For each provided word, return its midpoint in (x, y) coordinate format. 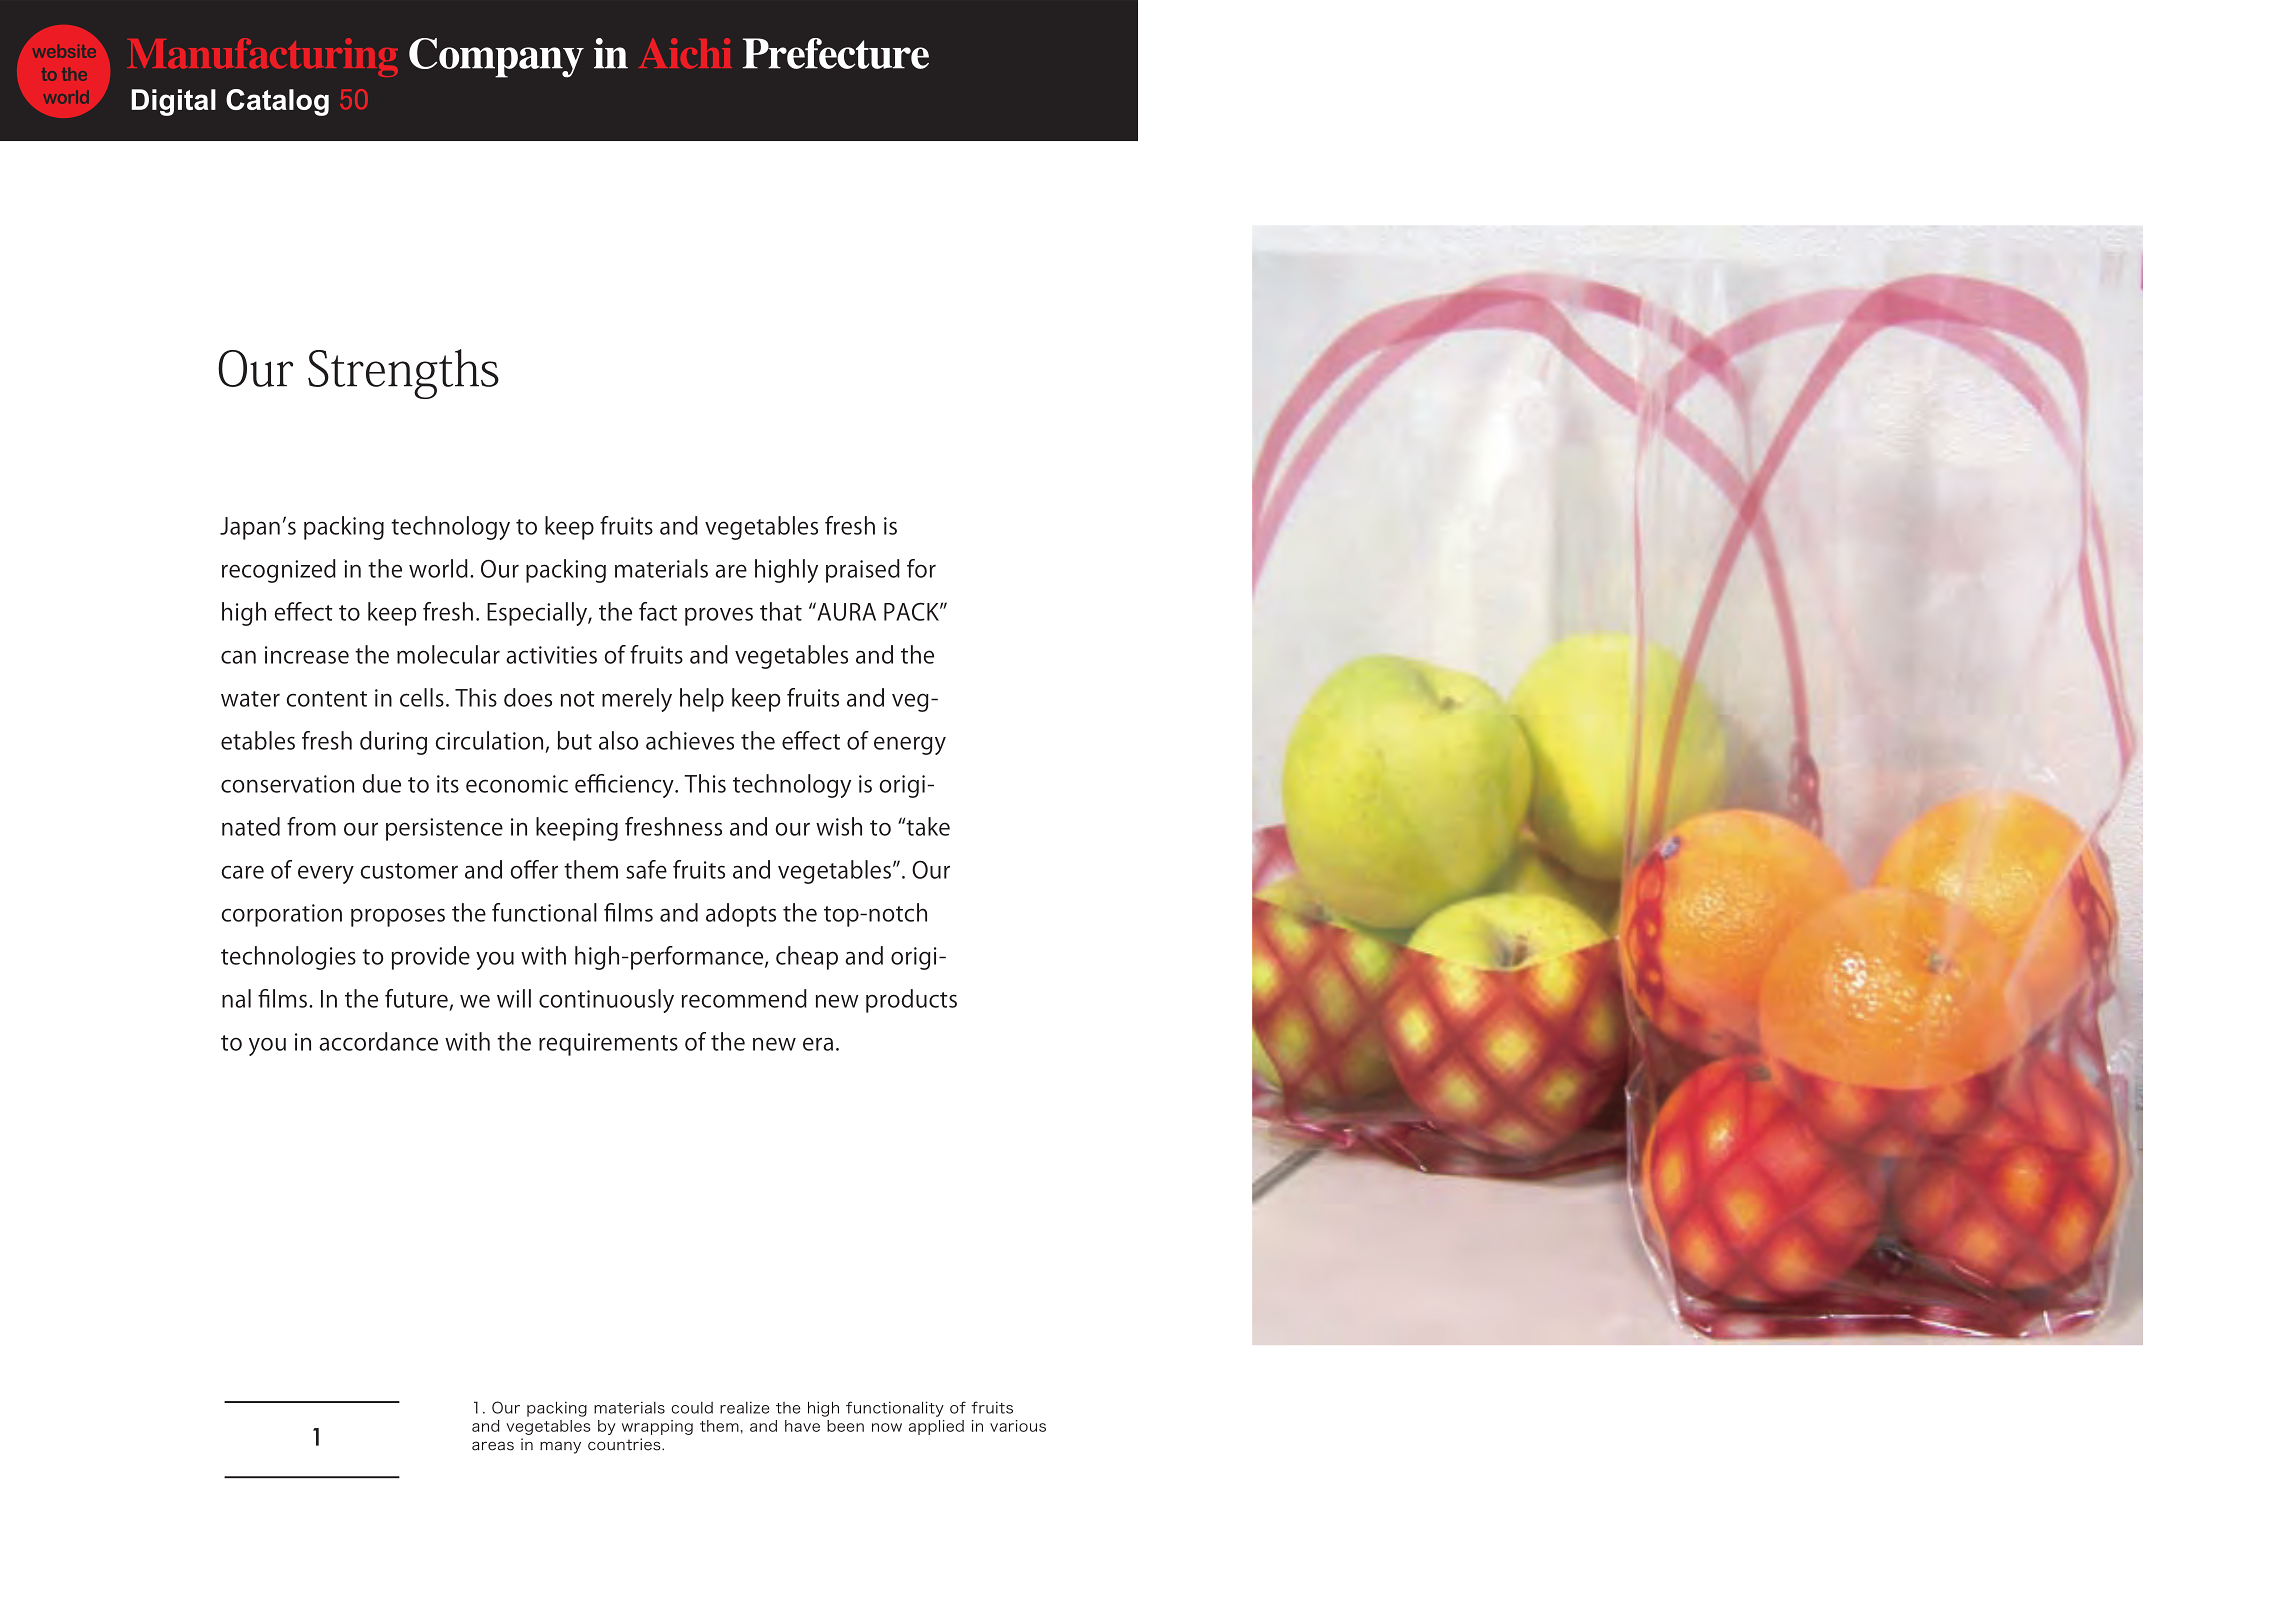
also (618, 740)
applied (936, 1427)
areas (493, 1446)
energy (910, 745)
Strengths (403, 374)
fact (658, 611)
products (911, 1001)
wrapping (657, 1427)
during (393, 743)
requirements (608, 1044)
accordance (378, 1041)
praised (863, 571)
